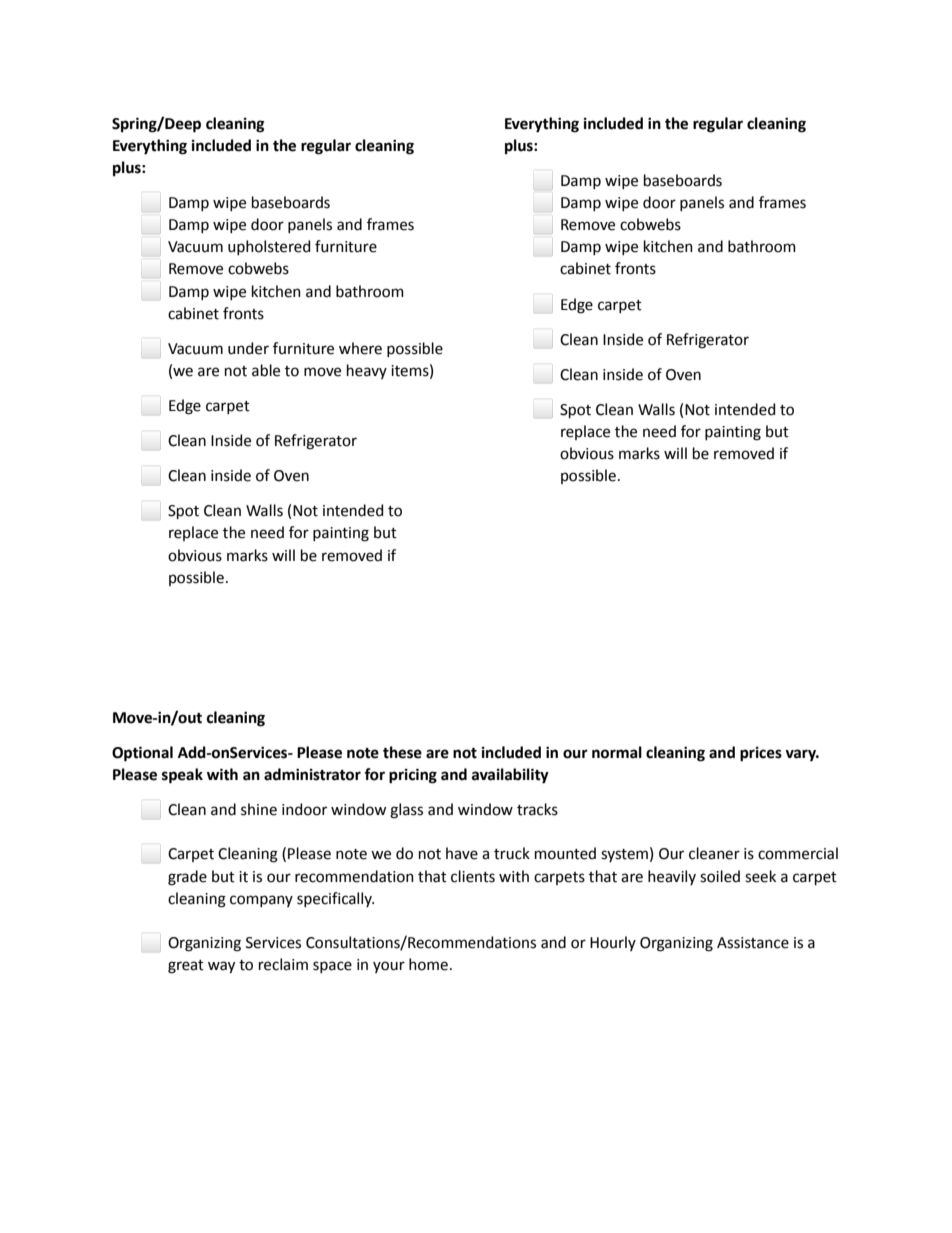 The height and width of the image is (1233, 952). I want to click on Optional, so click(142, 754).
